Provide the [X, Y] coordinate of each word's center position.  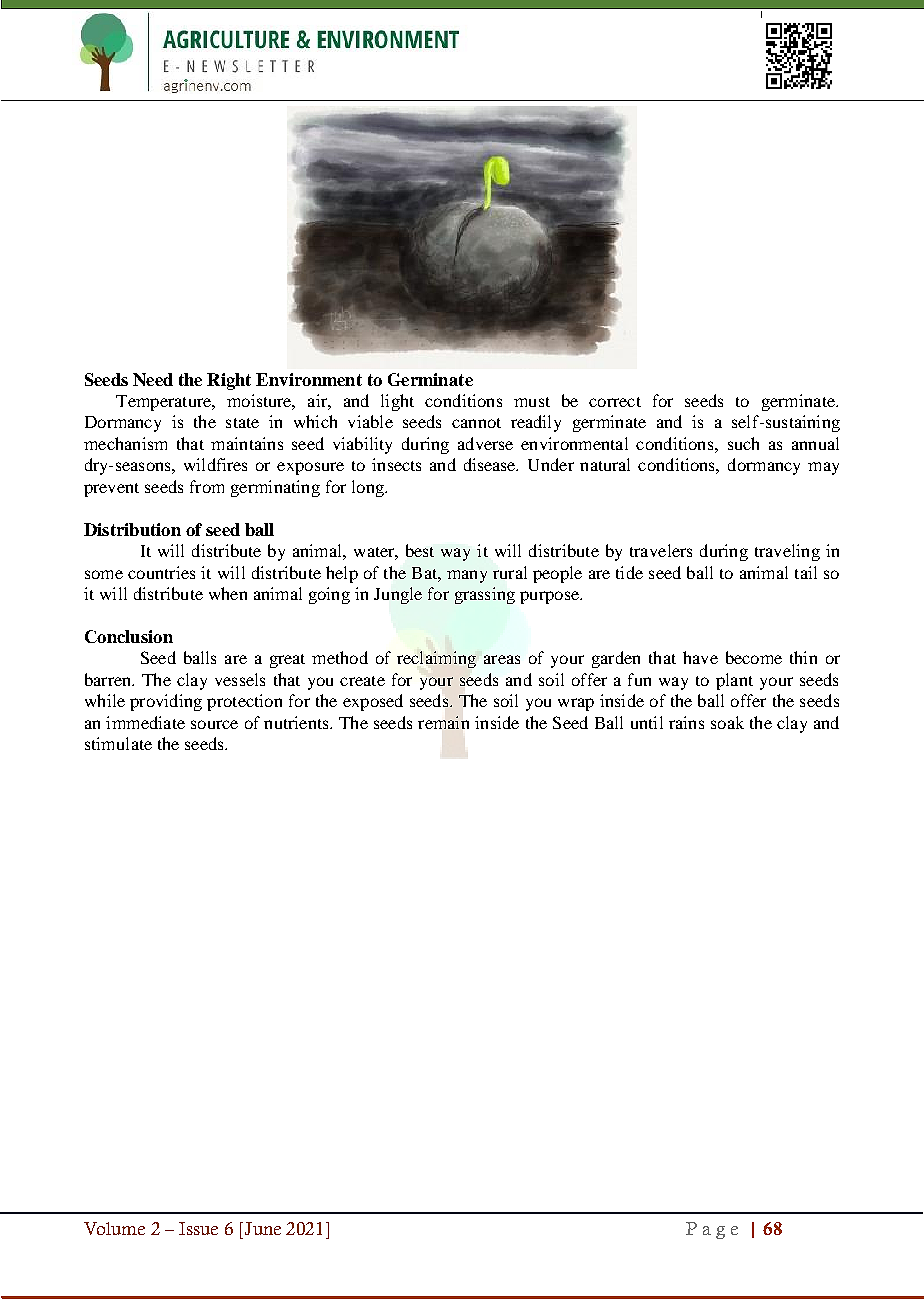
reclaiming [436, 659]
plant [734, 681]
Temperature [165, 403]
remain [443, 722]
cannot [476, 423]
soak [727, 722]
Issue [198, 1228]
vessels [240, 679]
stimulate [118, 743]
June [261, 1228]
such [743, 443]
